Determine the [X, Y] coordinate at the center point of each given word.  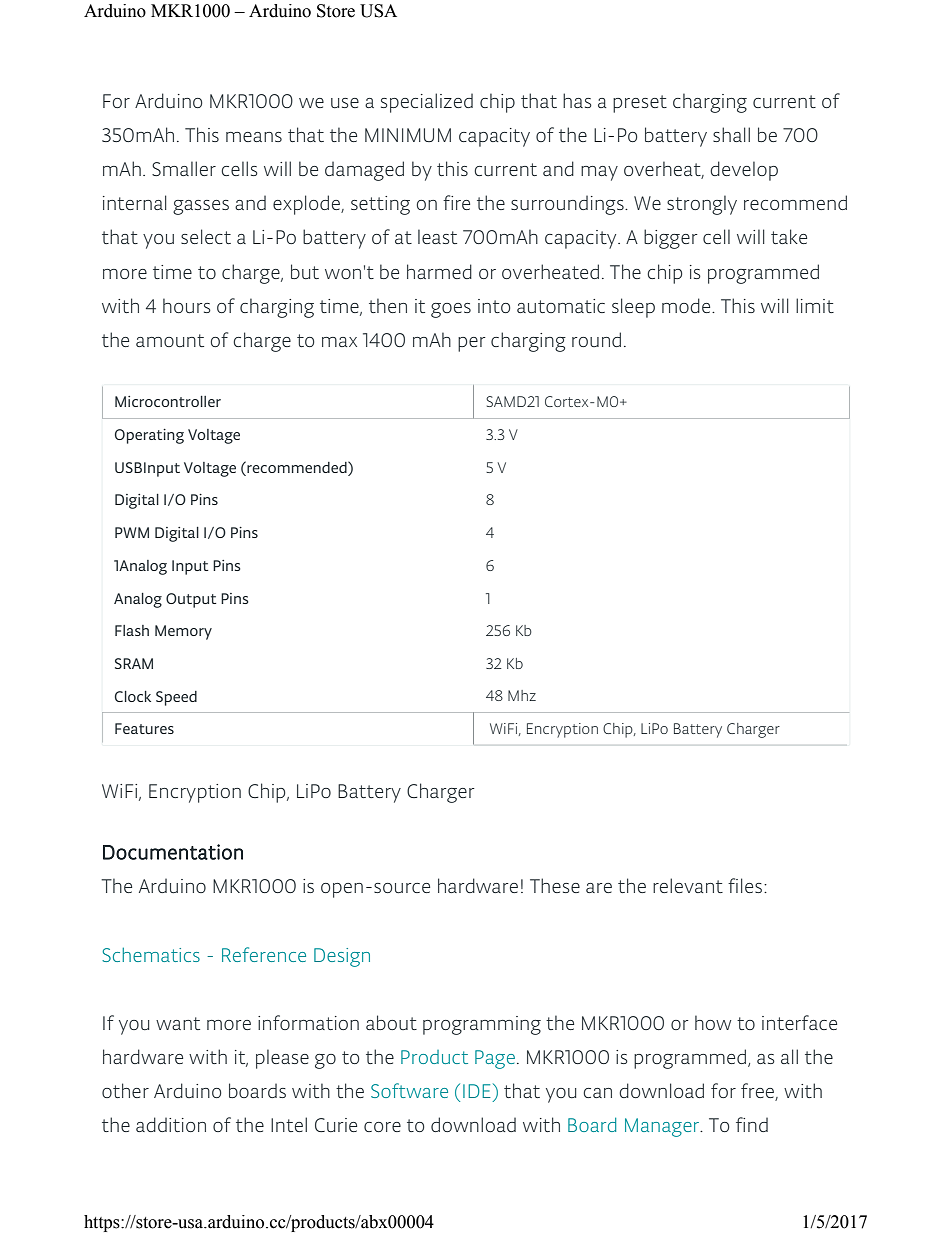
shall [731, 134]
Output [191, 600]
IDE [477, 1091]
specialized [427, 103]
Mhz [522, 695]
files [745, 885]
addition [171, 1124]
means [254, 137]
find [752, 1124]
